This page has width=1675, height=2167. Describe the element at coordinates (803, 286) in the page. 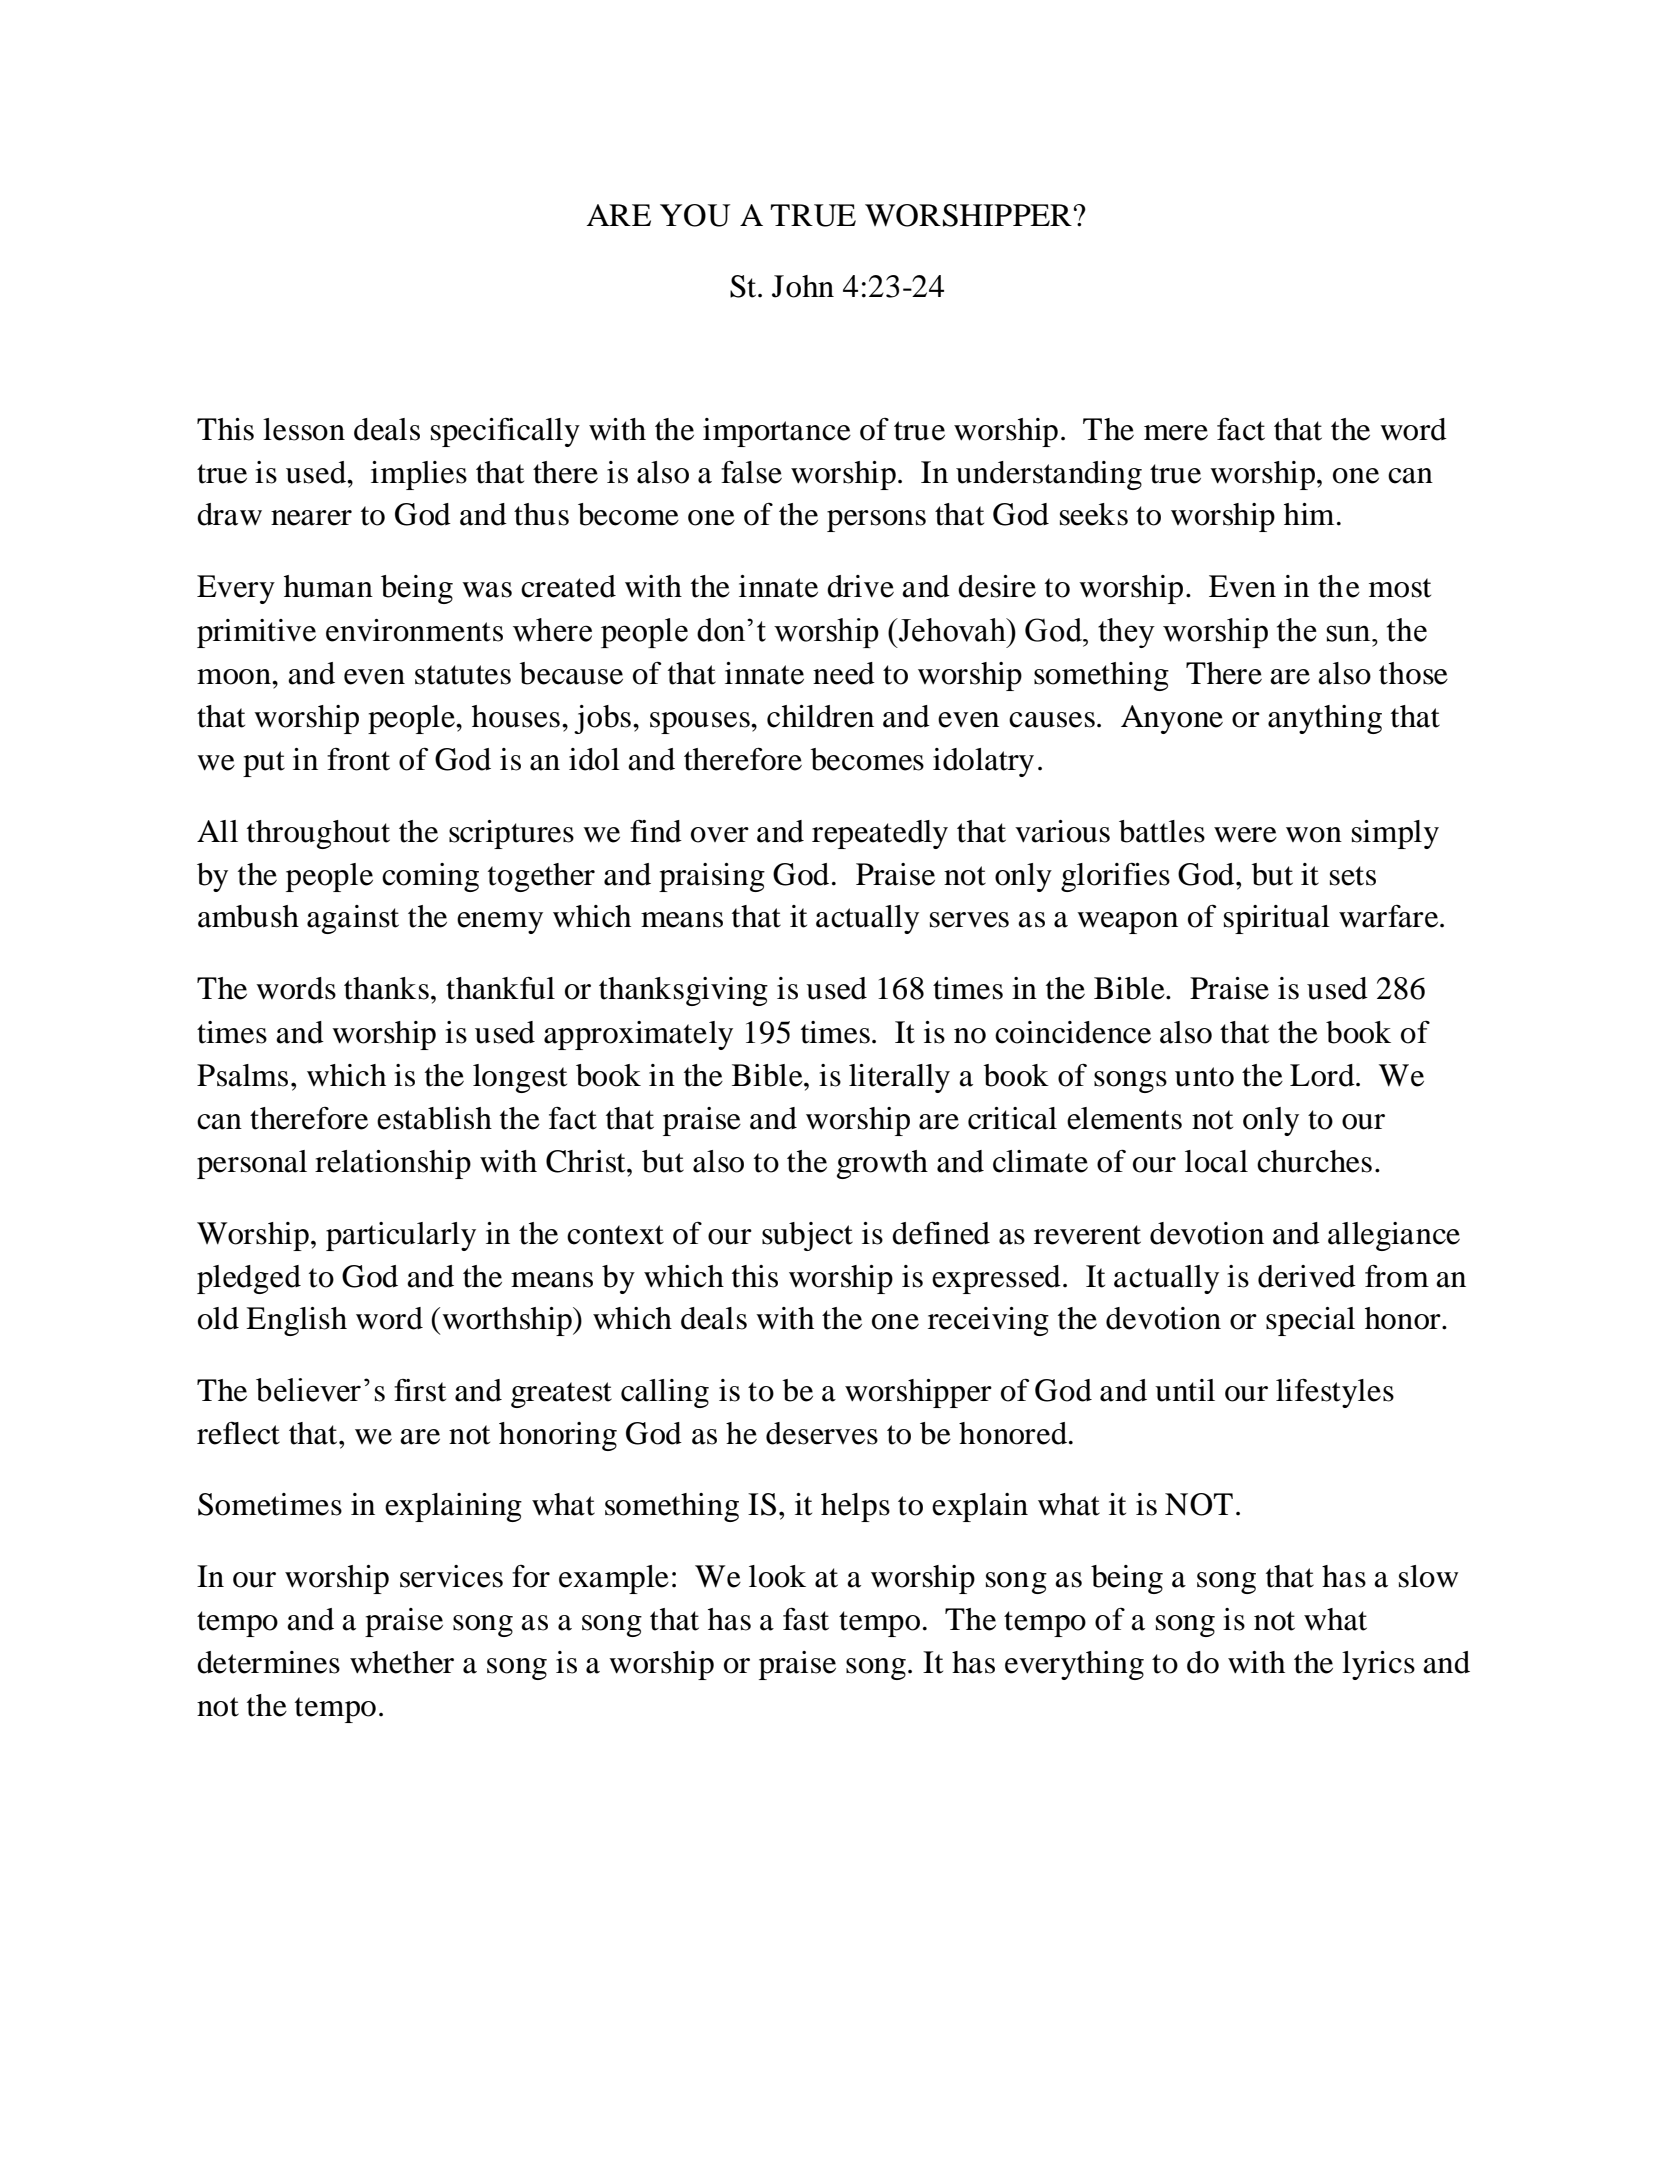

I see `John` at that location.
